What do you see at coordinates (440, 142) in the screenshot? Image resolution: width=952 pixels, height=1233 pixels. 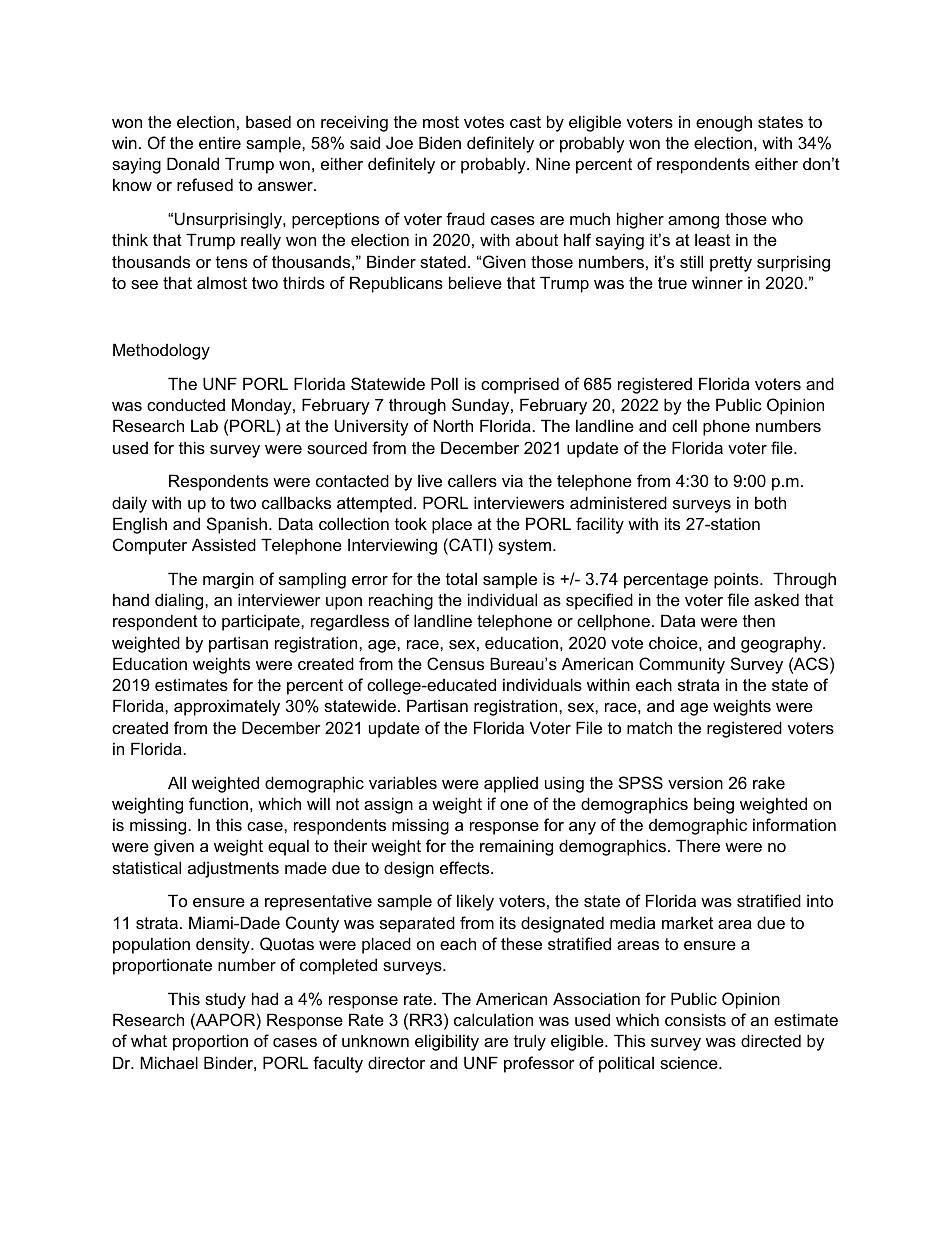 I see `Biden` at bounding box center [440, 142].
